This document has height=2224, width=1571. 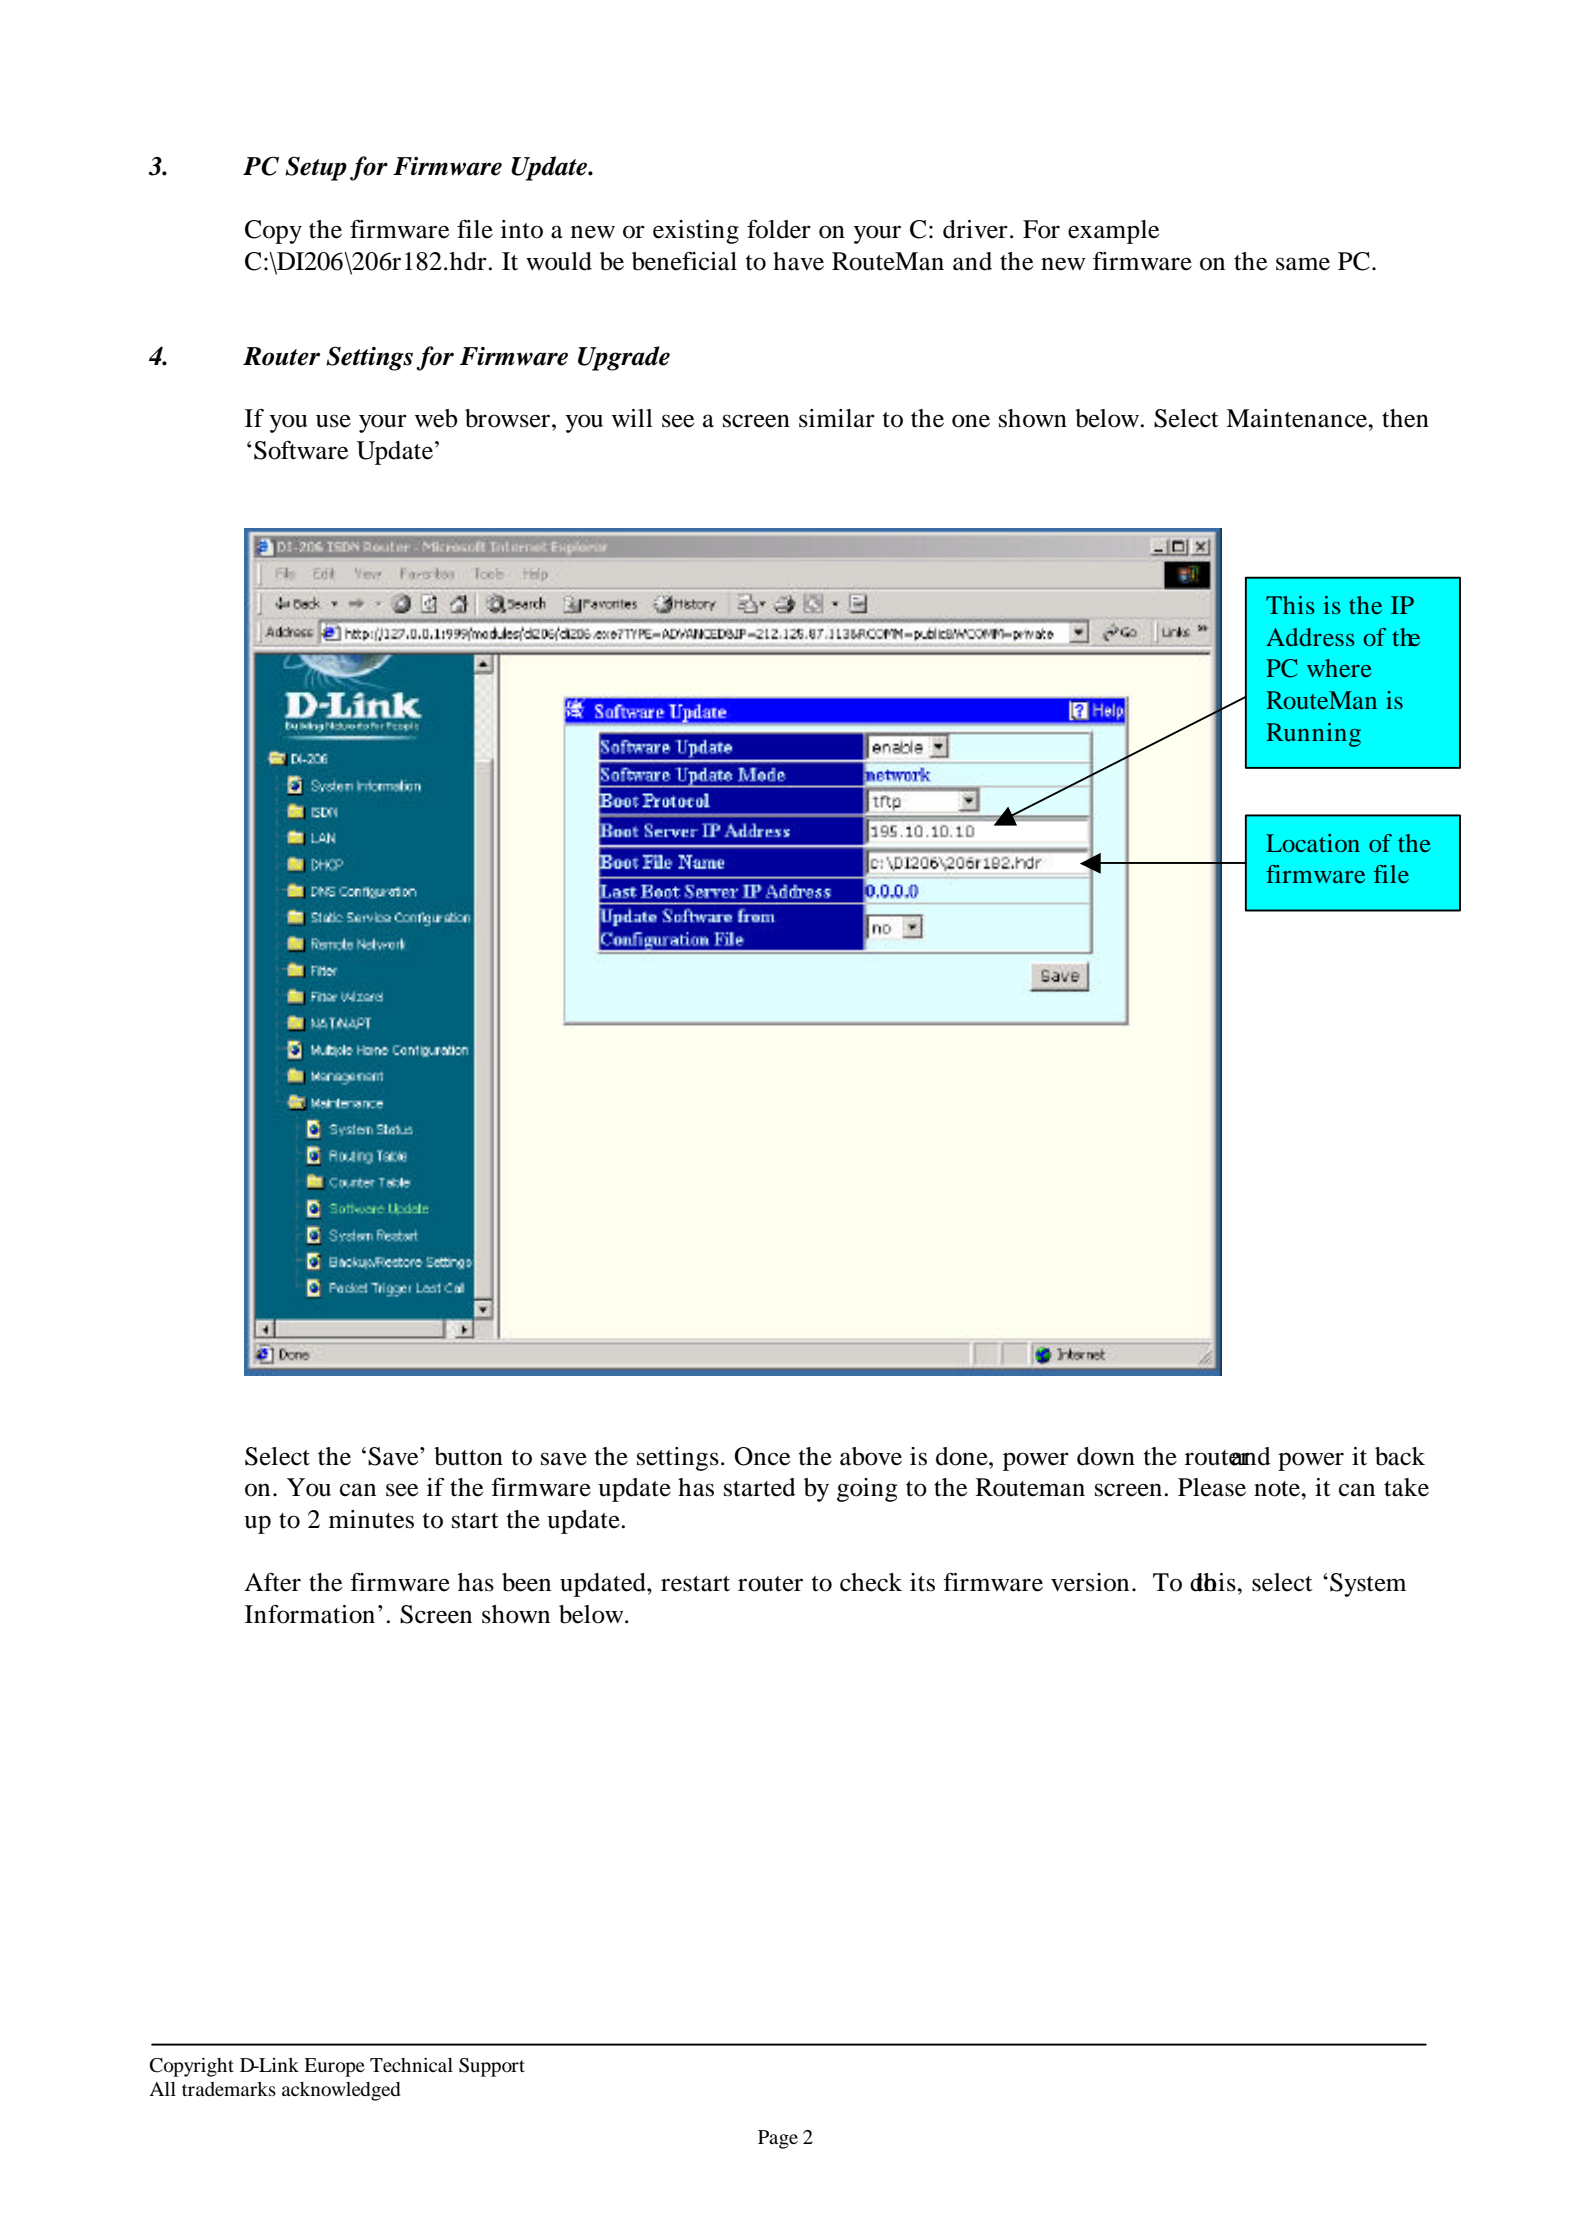 What do you see at coordinates (1310, 637) in the document?
I see `Address` at bounding box center [1310, 637].
